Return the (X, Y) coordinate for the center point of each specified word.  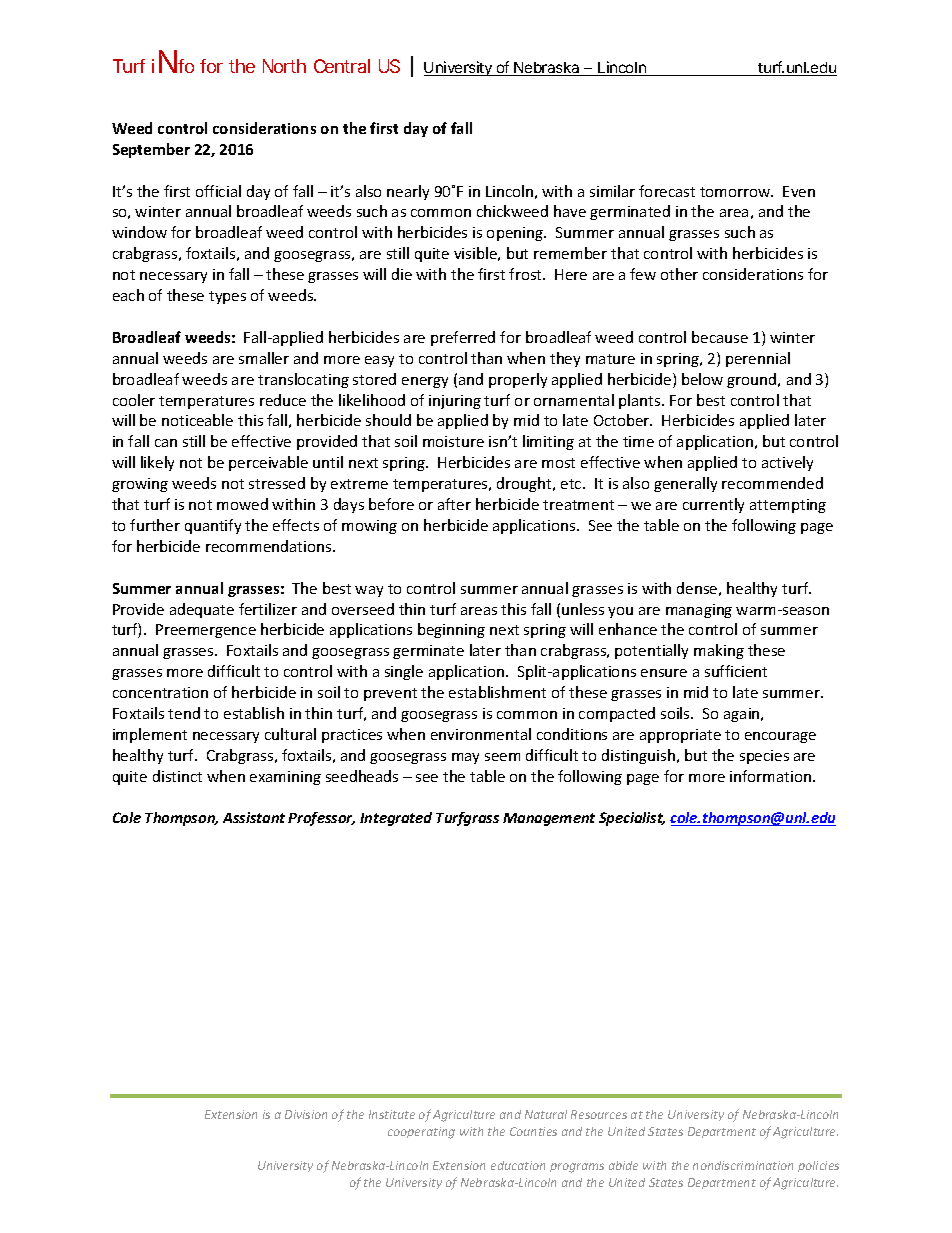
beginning (451, 630)
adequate (202, 610)
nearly (408, 192)
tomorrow (736, 192)
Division (306, 1114)
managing (699, 611)
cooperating (421, 1133)
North (284, 66)
